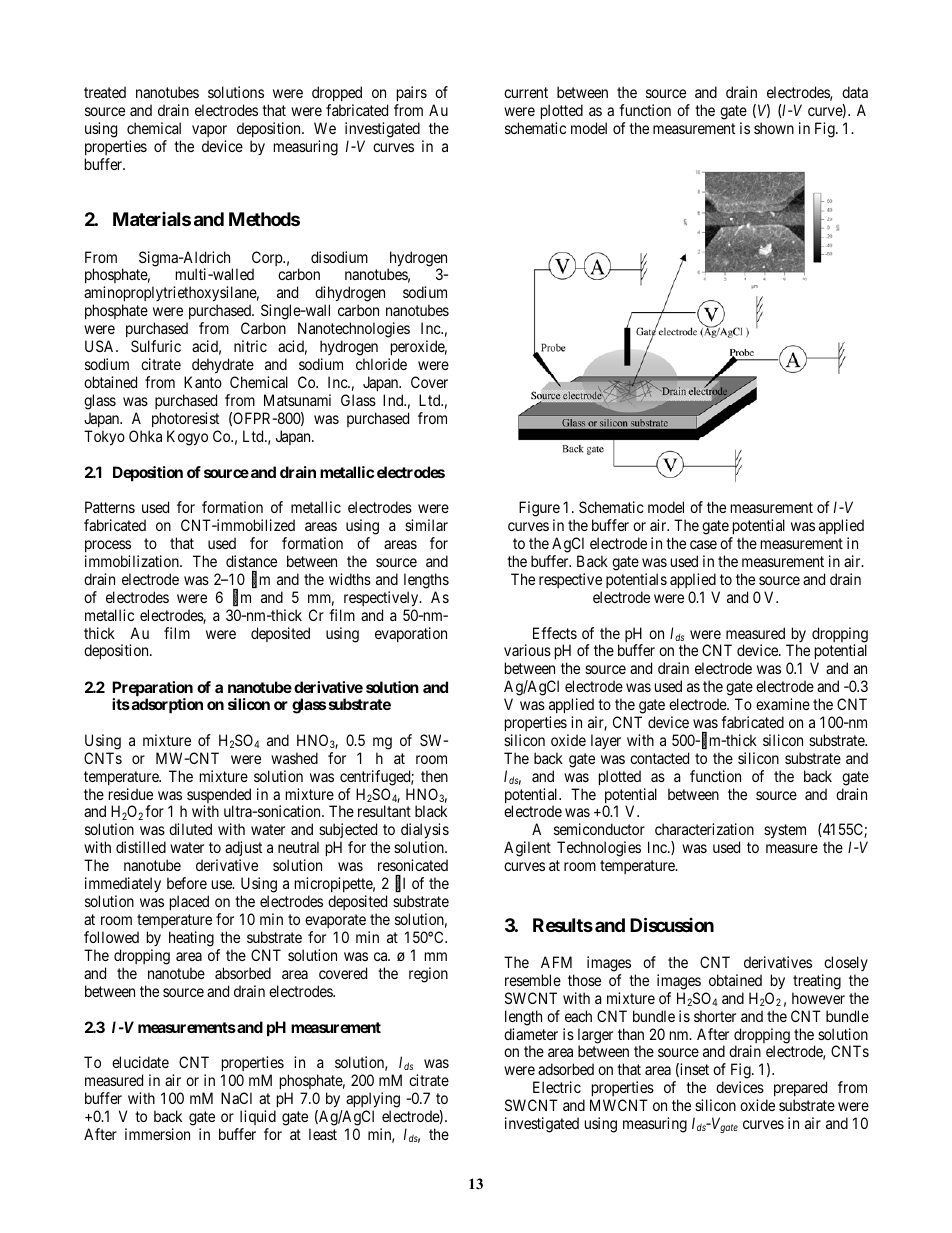 The image size is (952, 1233). I want to click on suspended, so click(219, 797).
